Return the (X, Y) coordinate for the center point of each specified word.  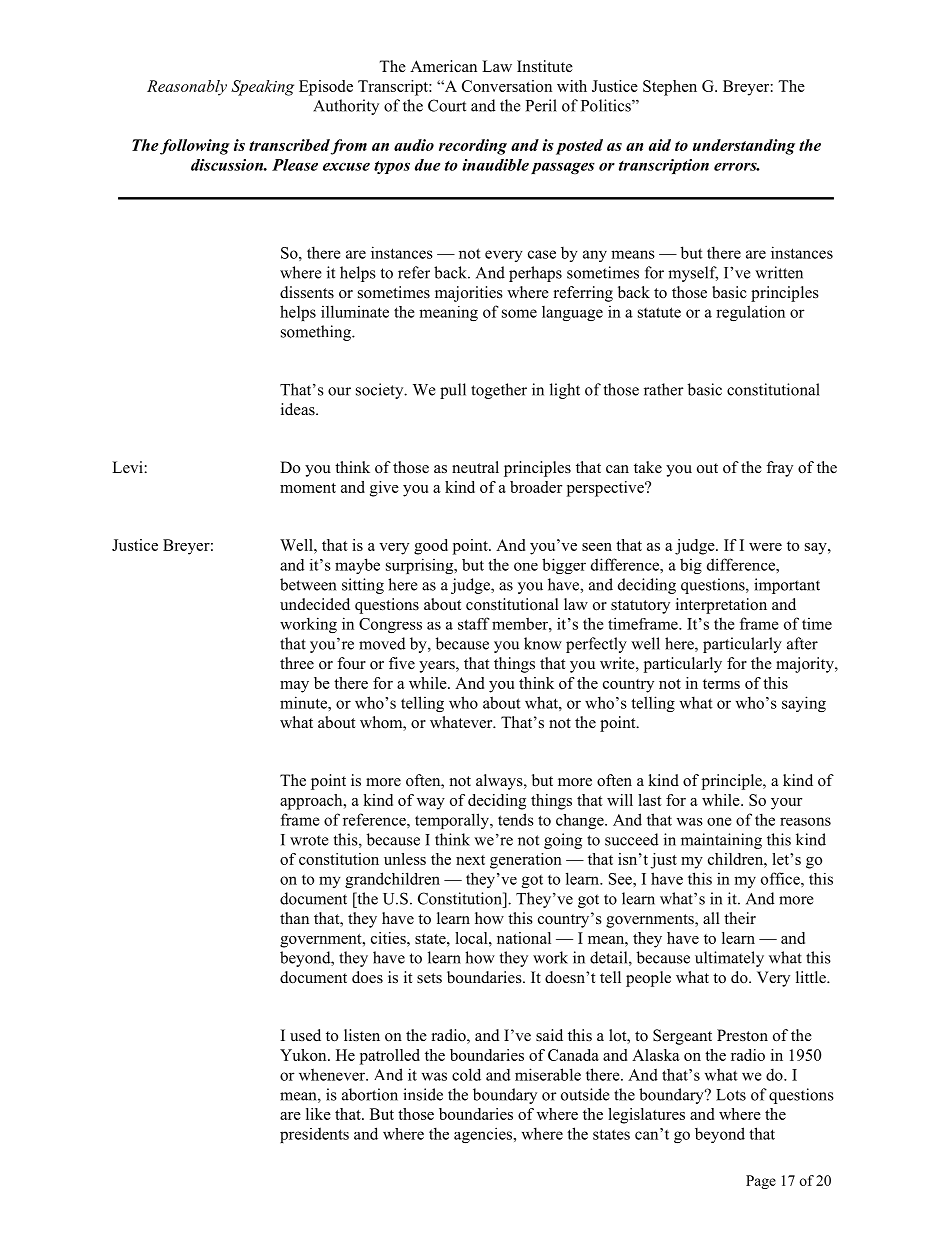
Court (447, 105)
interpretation (721, 606)
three (297, 663)
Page (761, 1182)
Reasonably (187, 88)
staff (473, 623)
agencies (484, 1135)
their (740, 918)
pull (453, 391)
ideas (299, 409)
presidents (314, 1135)
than (294, 918)
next (470, 860)
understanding (744, 147)
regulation (750, 313)
